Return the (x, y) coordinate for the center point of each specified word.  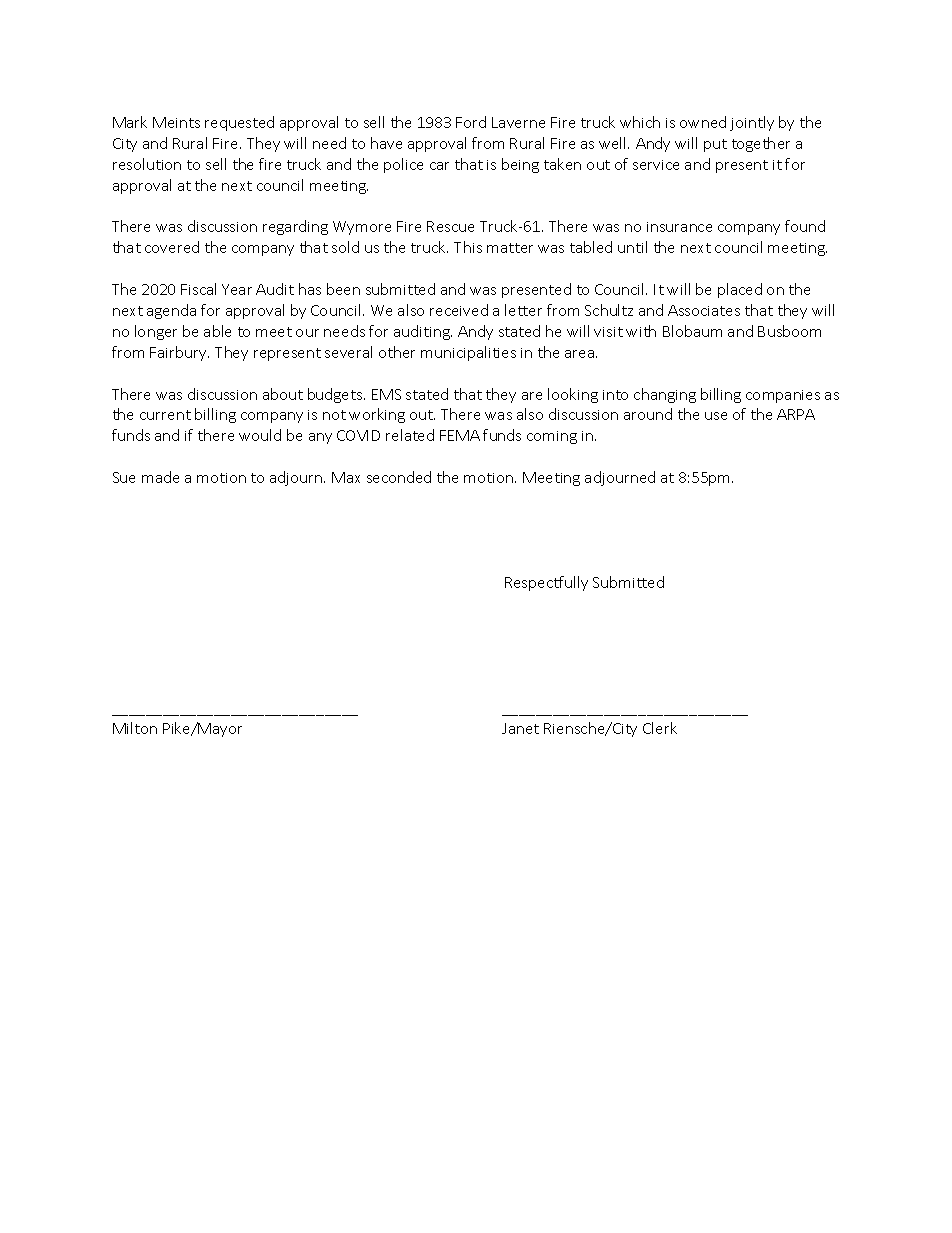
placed (740, 290)
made (160, 477)
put (715, 145)
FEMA (460, 435)
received (459, 310)
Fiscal (198, 289)
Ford (471, 122)
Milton (135, 728)
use (716, 416)
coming (552, 437)
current (165, 415)
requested (239, 123)
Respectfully (546, 583)
